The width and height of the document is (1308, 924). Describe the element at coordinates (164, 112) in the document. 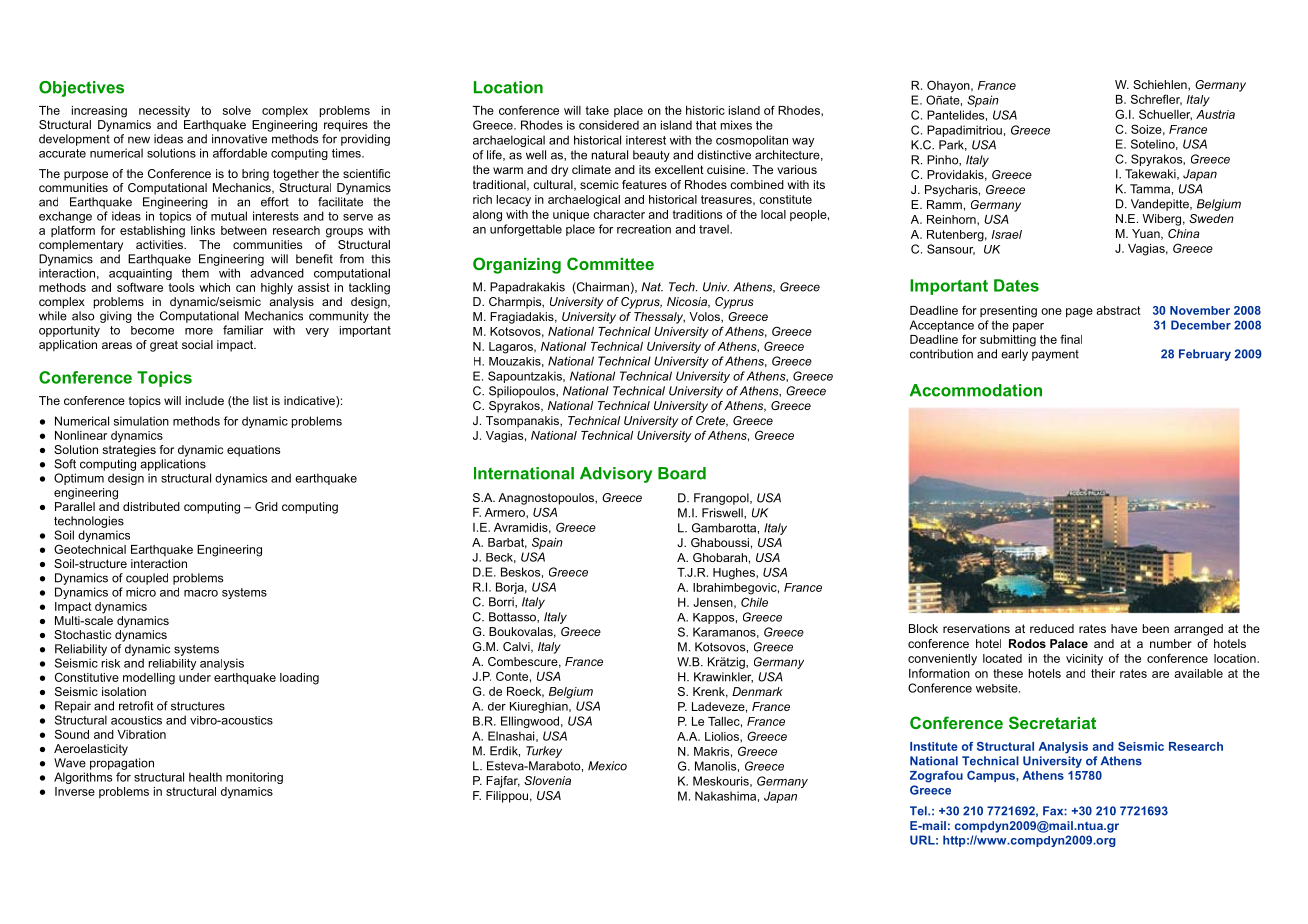

I see `necessity` at that location.
